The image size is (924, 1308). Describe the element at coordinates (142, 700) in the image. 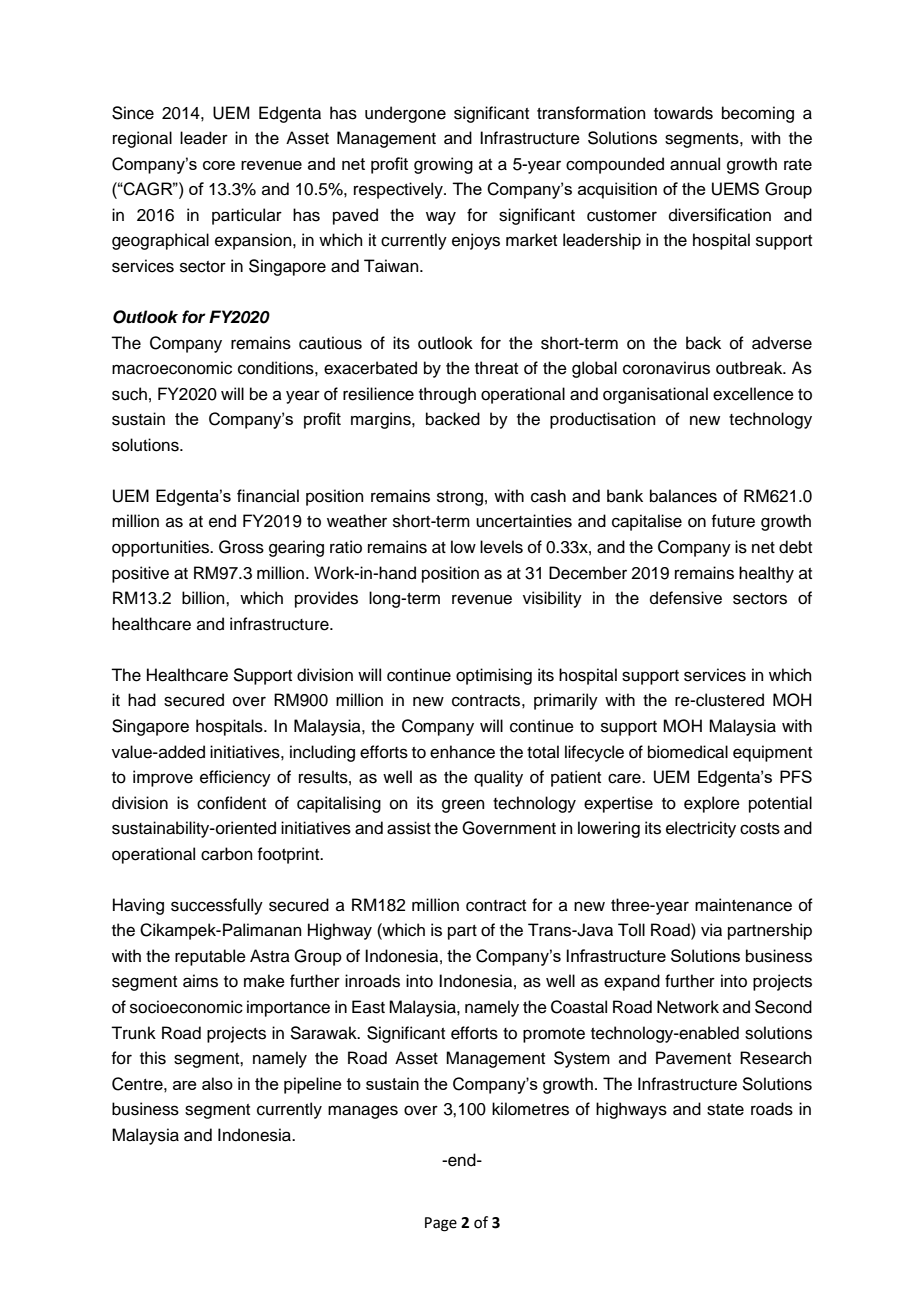

I see `had` at that location.
